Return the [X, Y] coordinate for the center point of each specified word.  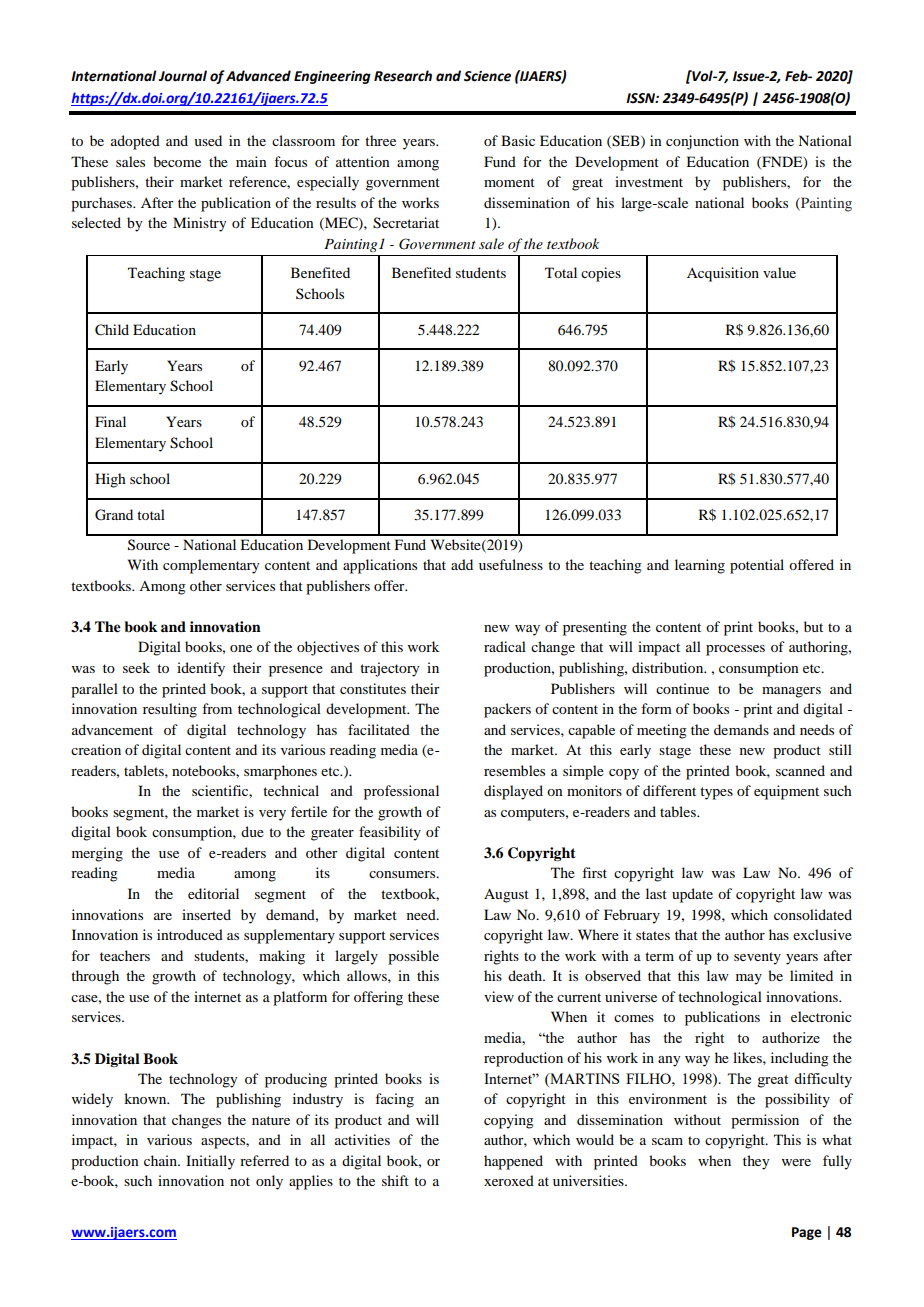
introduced [190, 934]
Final [110, 421]
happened [513, 1162]
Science [487, 76]
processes [735, 650]
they [756, 1162]
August [506, 895]
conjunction [702, 142]
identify [201, 669]
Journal [182, 76]
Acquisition [723, 274]
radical [505, 646]
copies [601, 274]
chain [161, 1160]
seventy [757, 958]
